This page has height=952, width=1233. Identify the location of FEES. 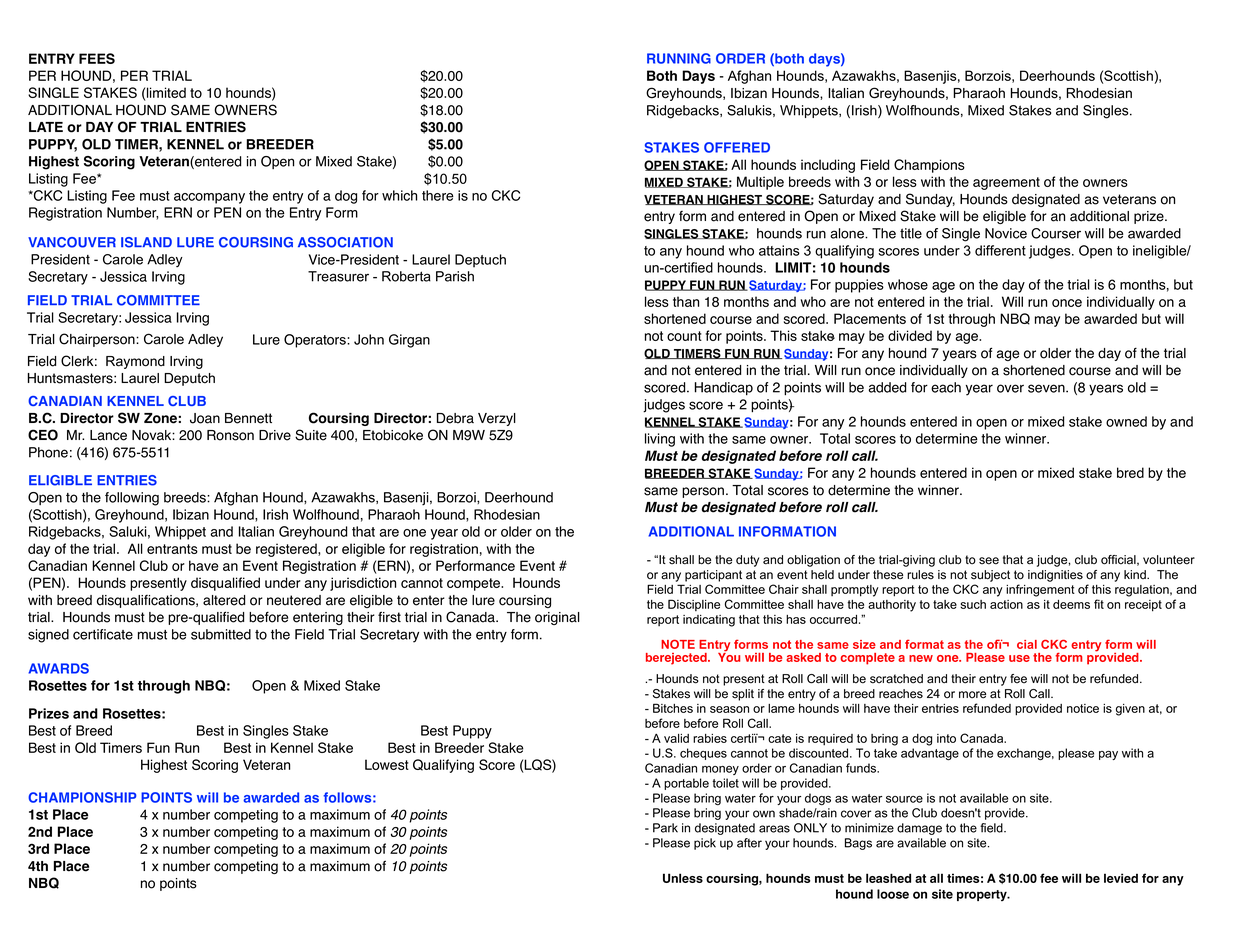
(97, 58).
